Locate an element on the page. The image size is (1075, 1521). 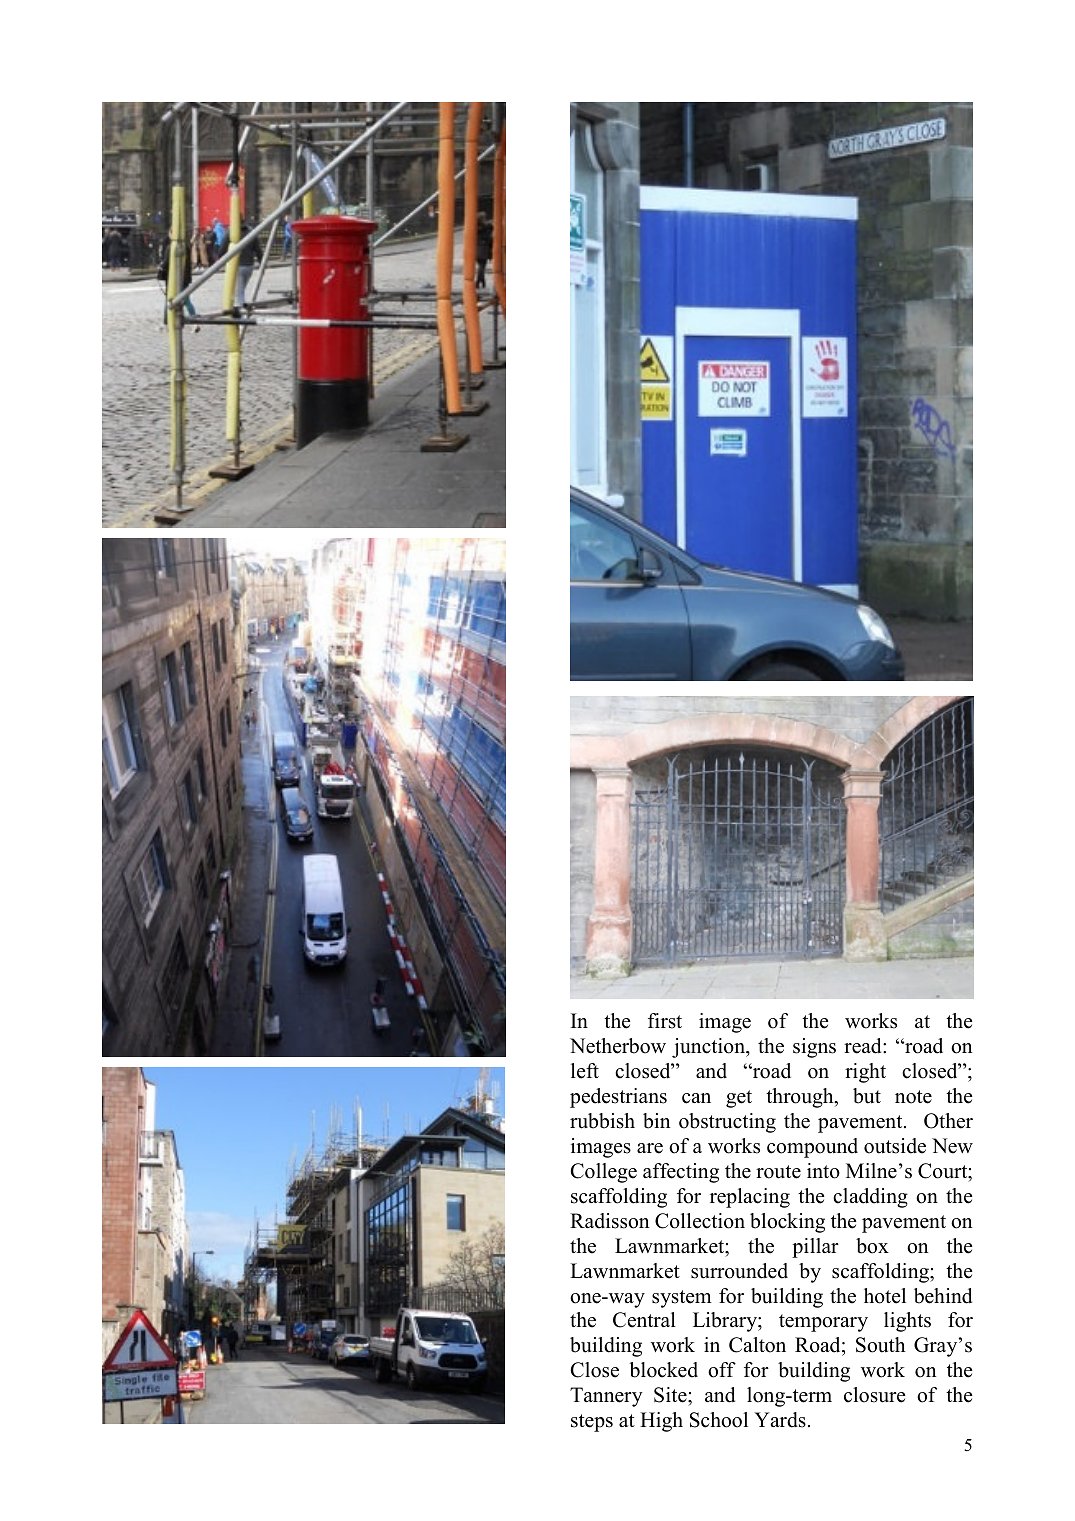
surrounded is located at coordinates (739, 1271).
